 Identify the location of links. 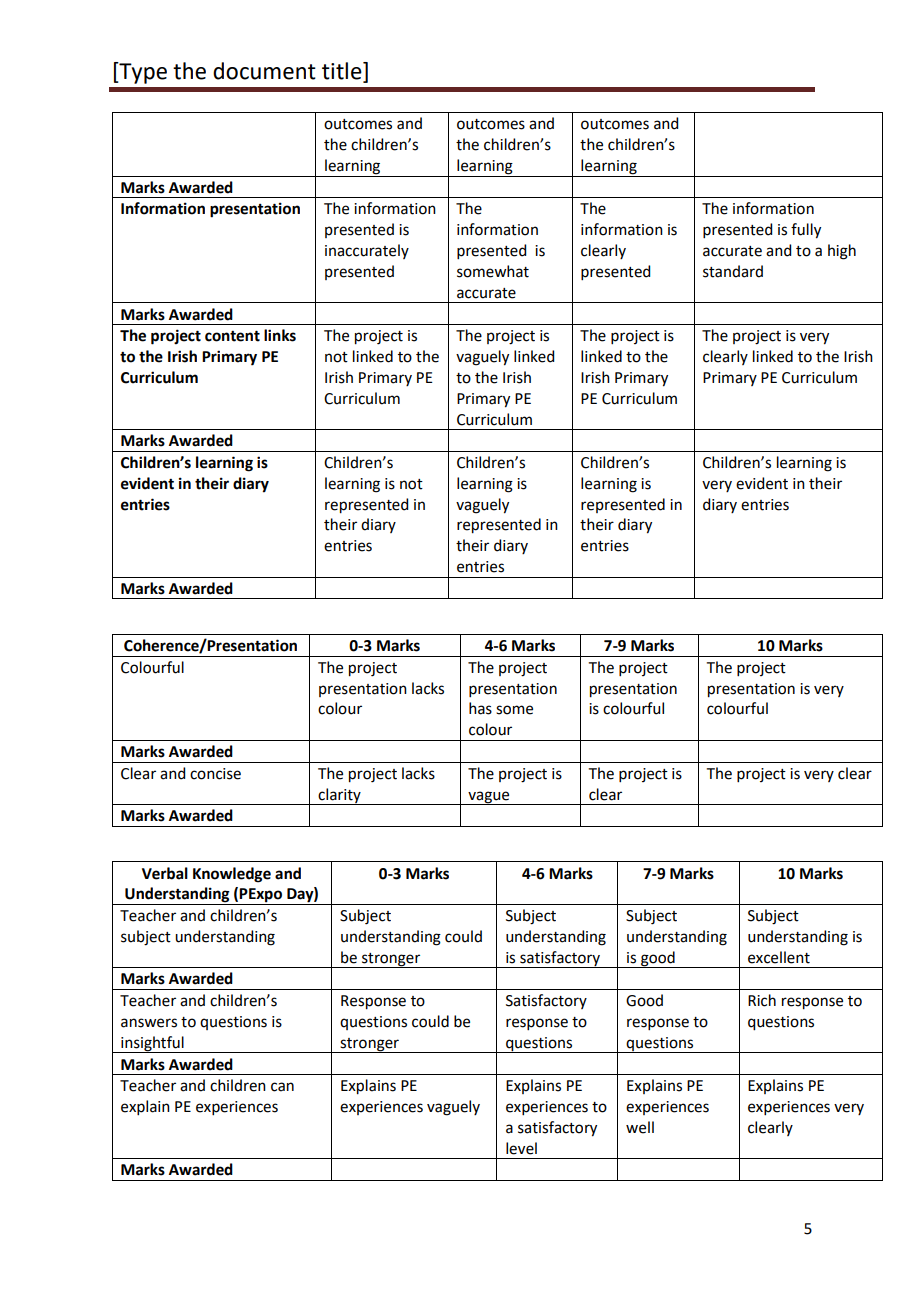
(280, 335).
